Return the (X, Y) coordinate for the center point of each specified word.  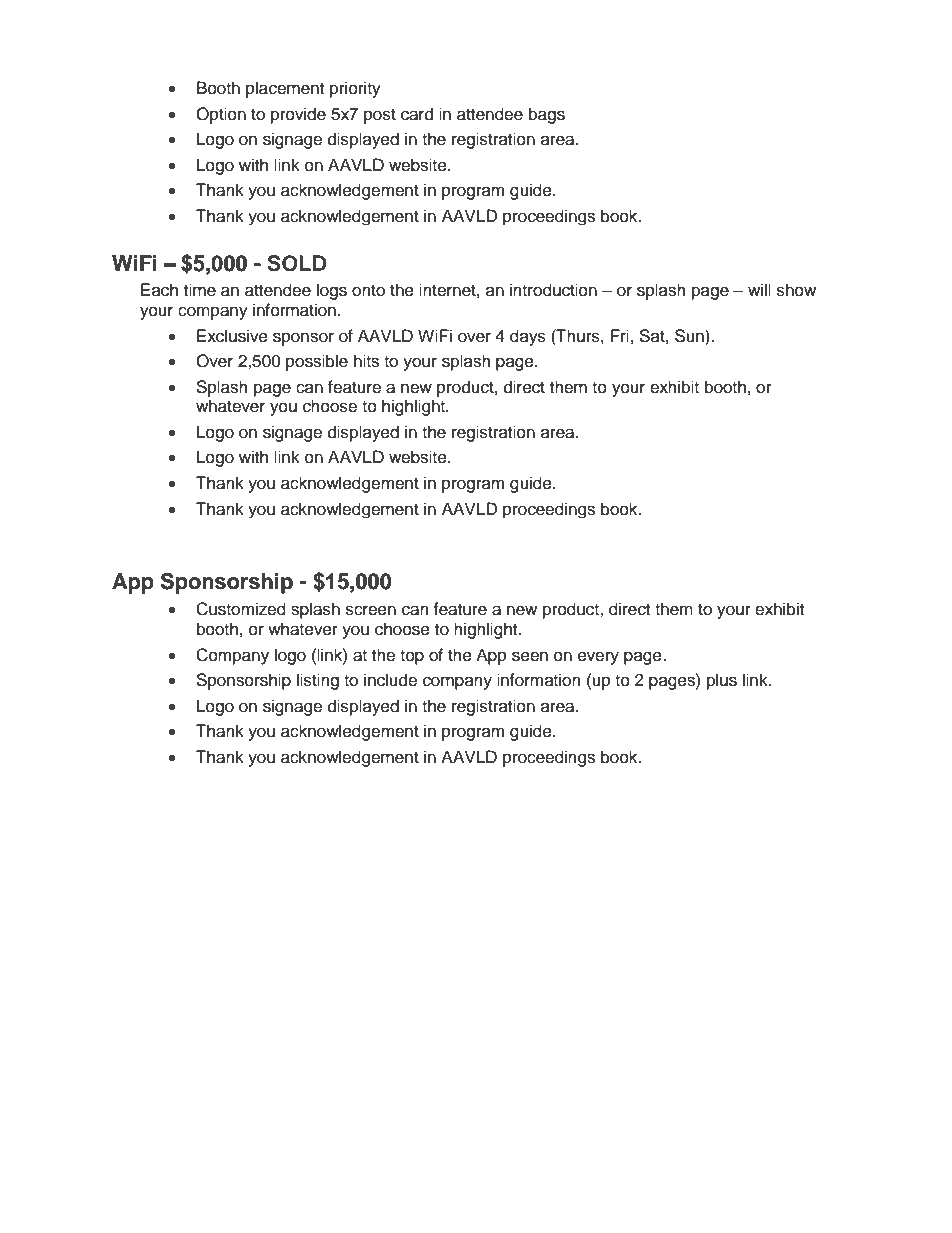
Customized (241, 609)
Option (221, 115)
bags (547, 115)
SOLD (297, 263)
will (759, 289)
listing (318, 681)
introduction (553, 290)
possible (317, 362)
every (598, 658)
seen (530, 656)
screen (371, 610)
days (528, 337)
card (417, 114)
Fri (620, 335)
